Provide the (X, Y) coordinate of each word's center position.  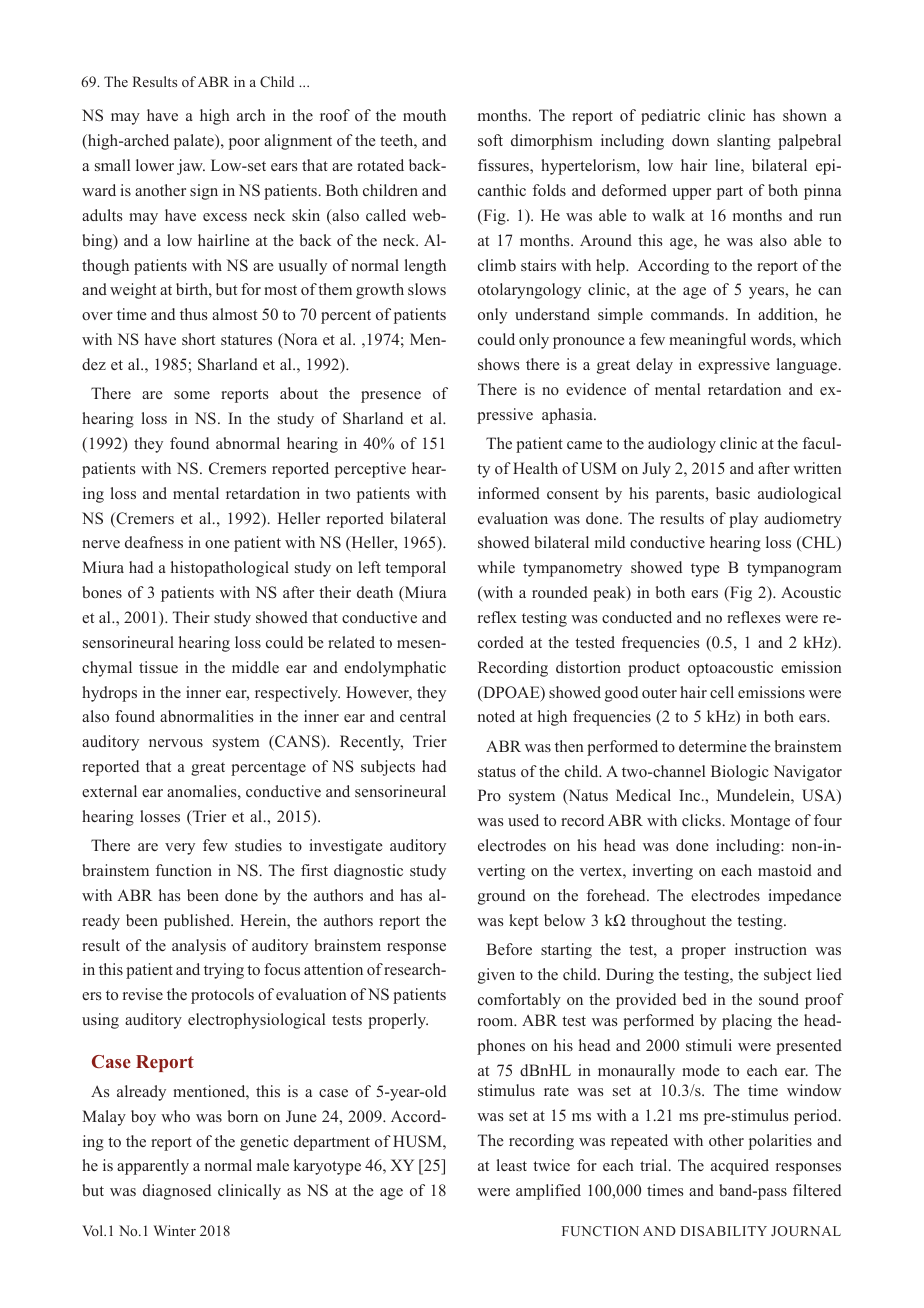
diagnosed (177, 1192)
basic (733, 493)
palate (195, 142)
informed (509, 493)
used (523, 820)
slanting (744, 142)
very (180, 849)
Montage (760, 822)
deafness (154, 542)
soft (490, 140)
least (512, 1165)
